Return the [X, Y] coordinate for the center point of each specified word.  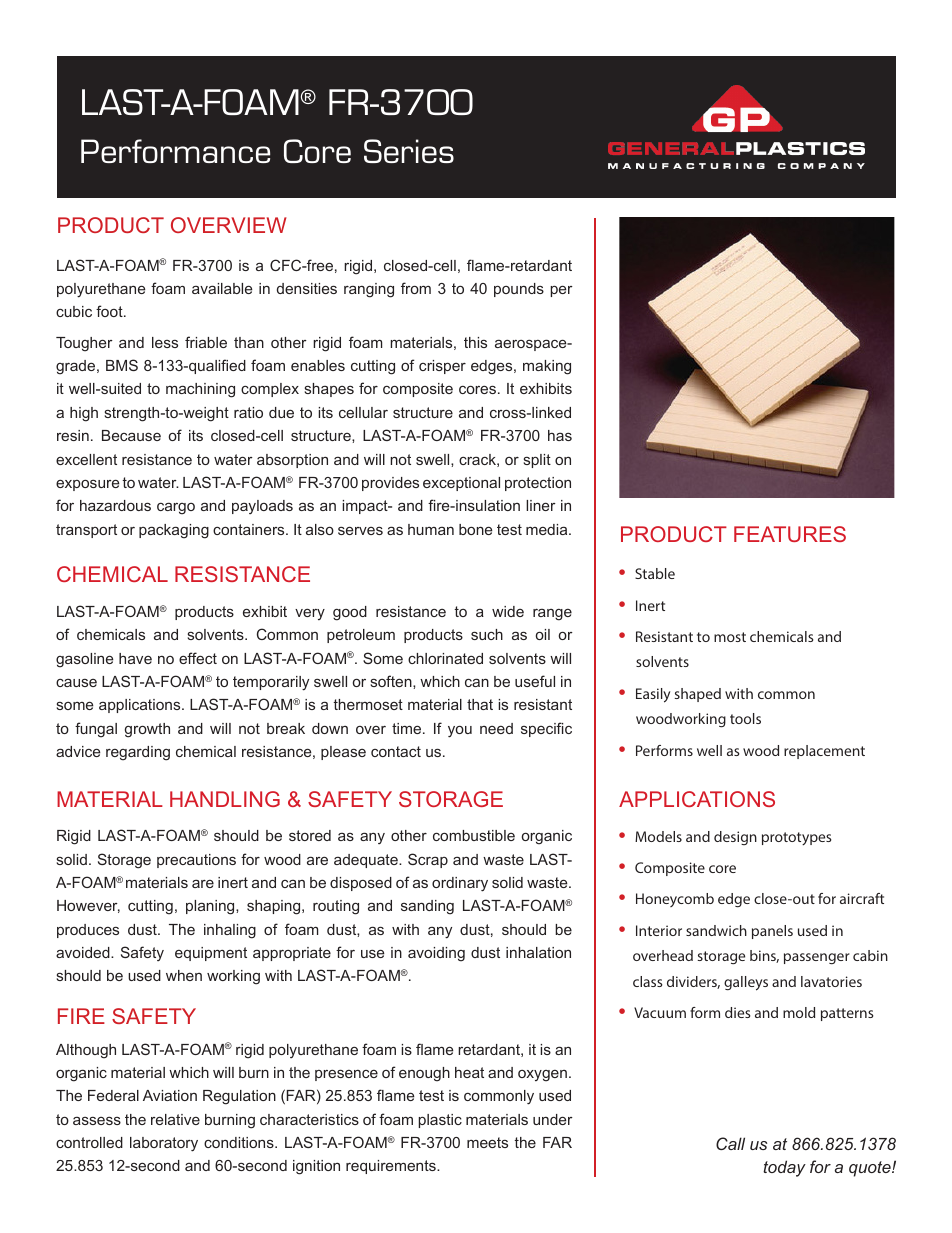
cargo [176, 508]
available [222, 288]
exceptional [461, 484]
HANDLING [225, 799]
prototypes [797, 838]
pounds [519, 290]
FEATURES [790, 534]
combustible [474, 835]
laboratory [164, 1144]
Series [409, 151]
